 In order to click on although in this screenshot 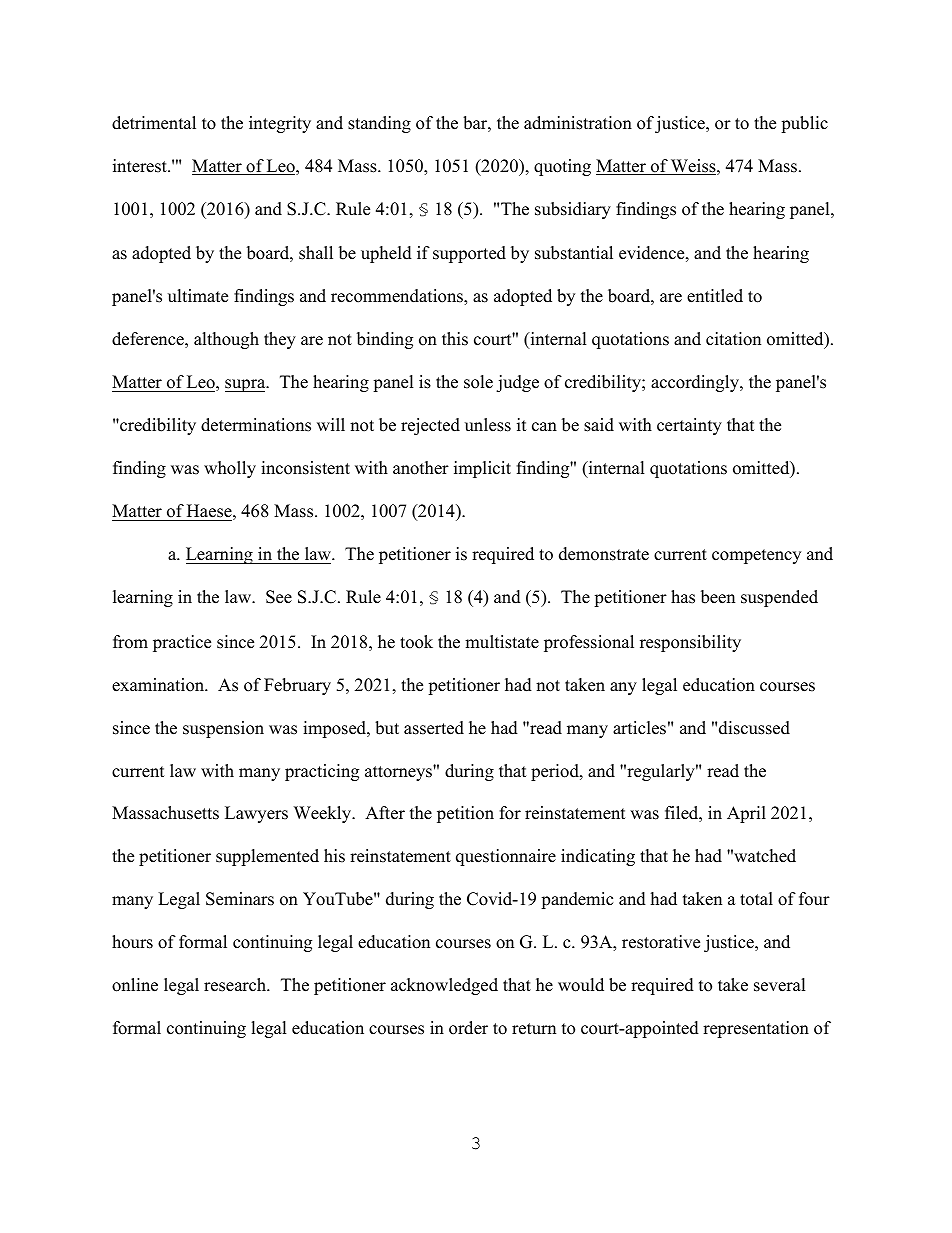, I will do `click(226, 340)`.
